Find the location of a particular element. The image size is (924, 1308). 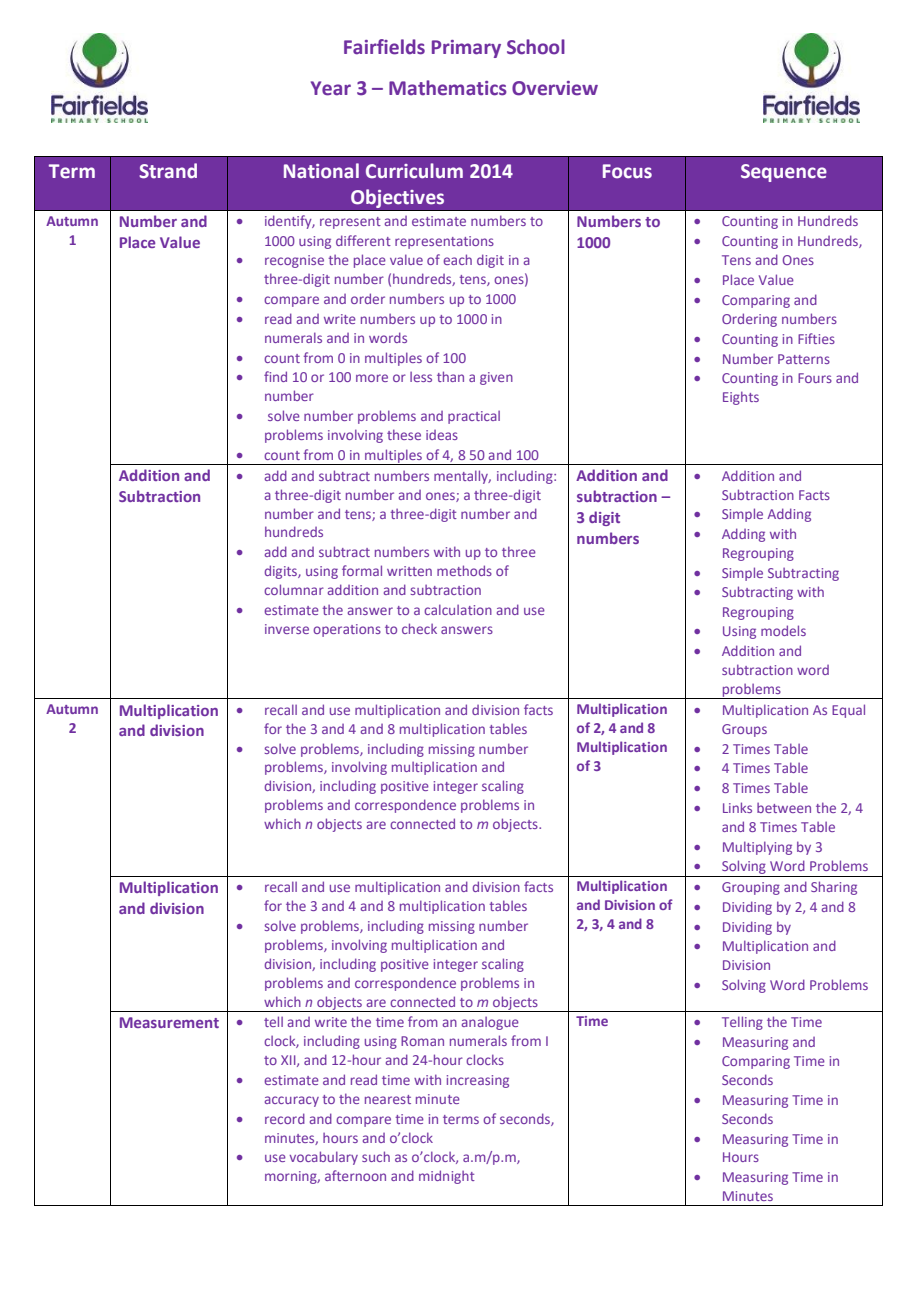

Year is located at coordinates (331, 88).
